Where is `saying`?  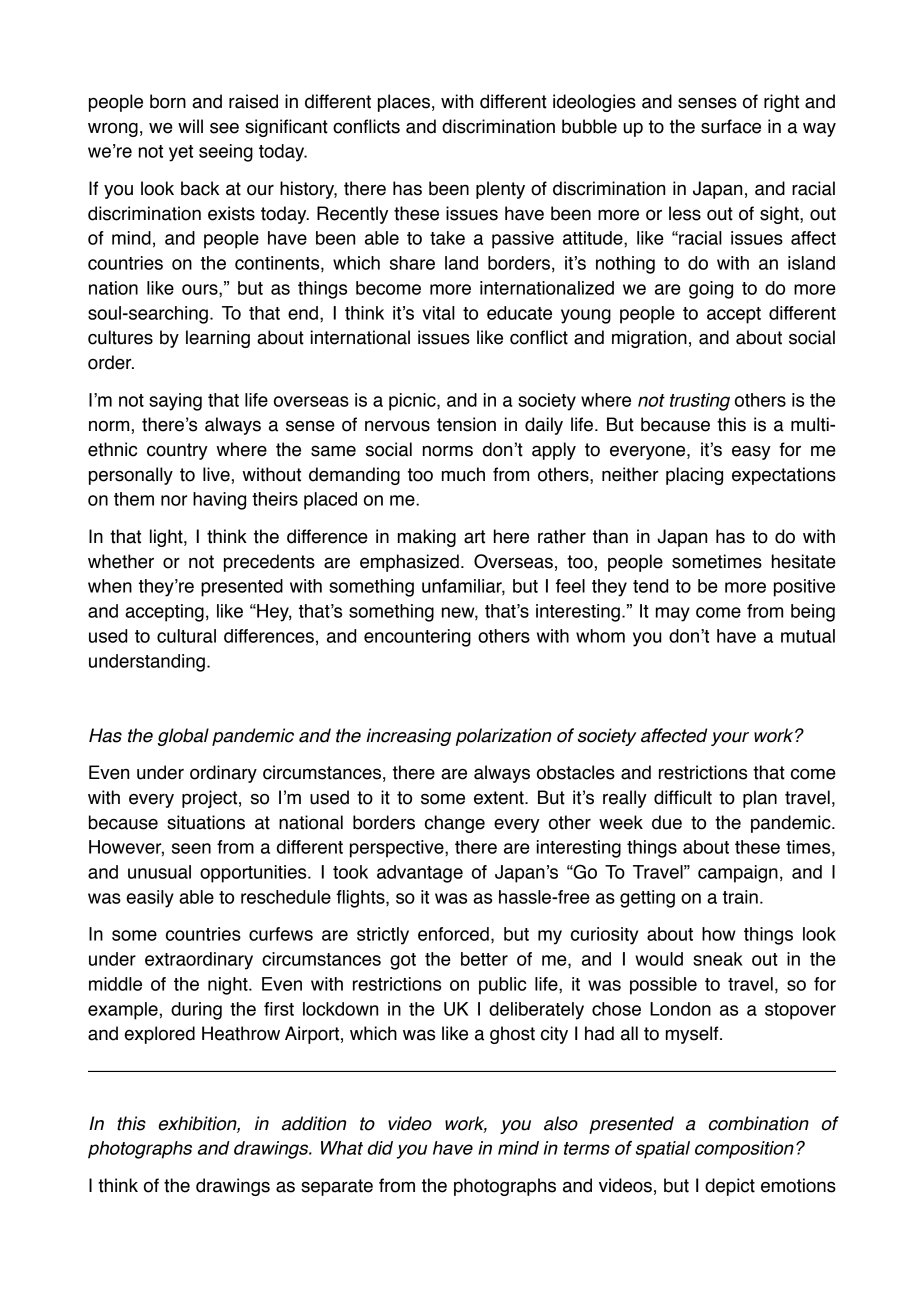
saying is located at coordinates (175, 402).
